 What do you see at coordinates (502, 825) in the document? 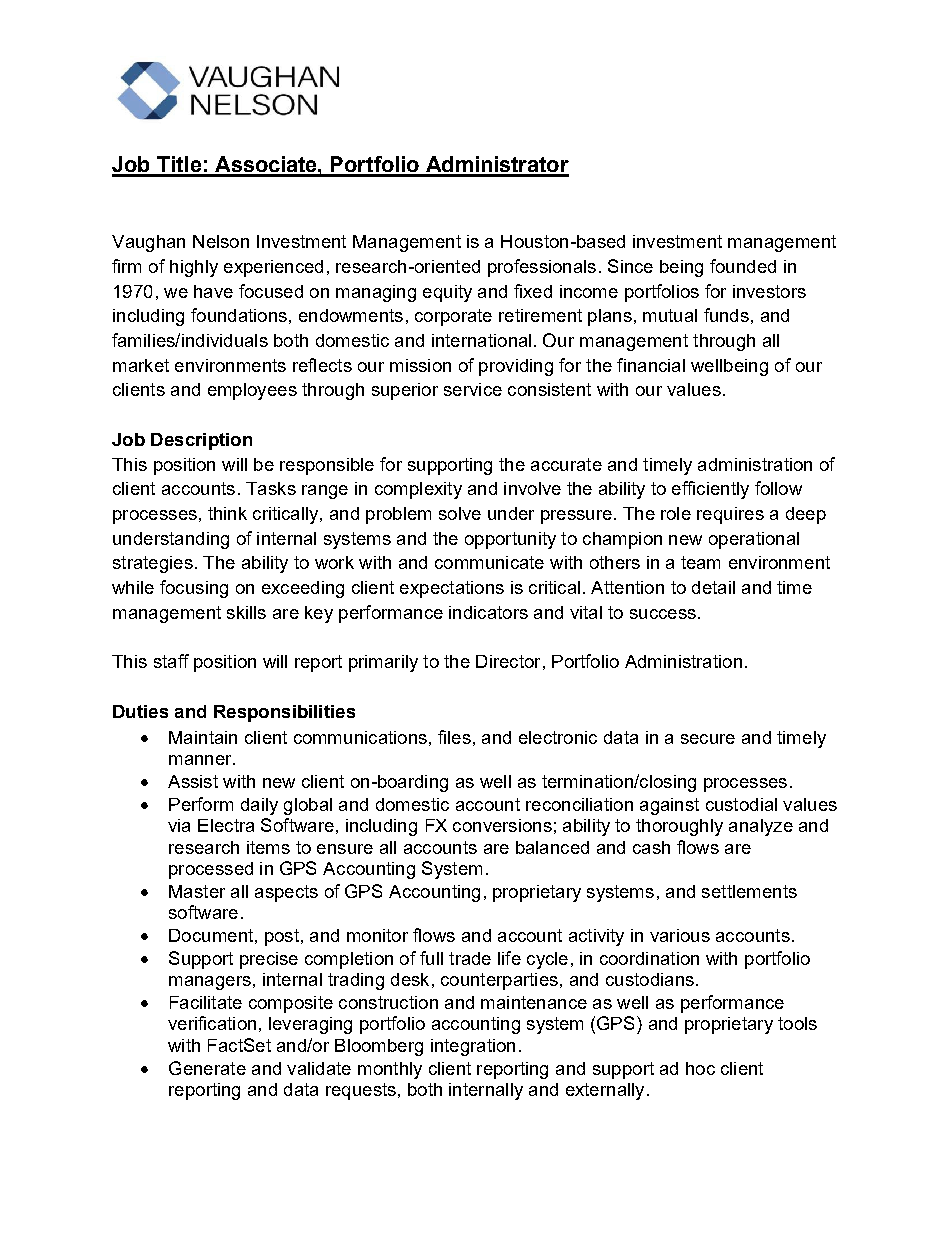
I see `conversions` at bounding box center [502, 825].
